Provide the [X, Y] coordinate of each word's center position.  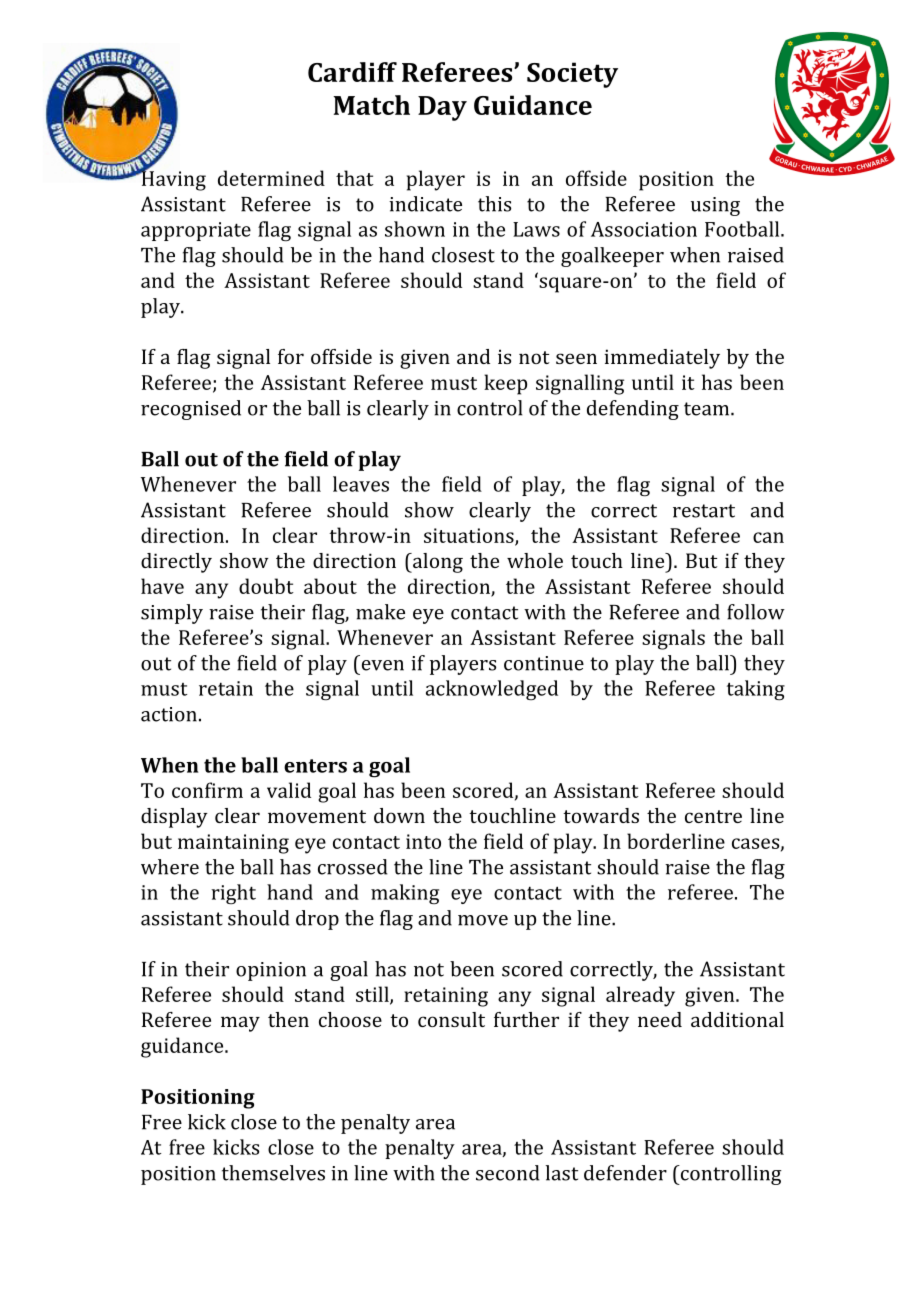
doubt [266, 586]
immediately [662, 359]
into [423, 841]
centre [713, 816]
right [233, 894]
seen [576, 358]
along [437, 563]
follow [756, 612]
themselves [273, 1173]
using [715, 206]
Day [442, 108]
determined [271, 178]
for [291, 356]
